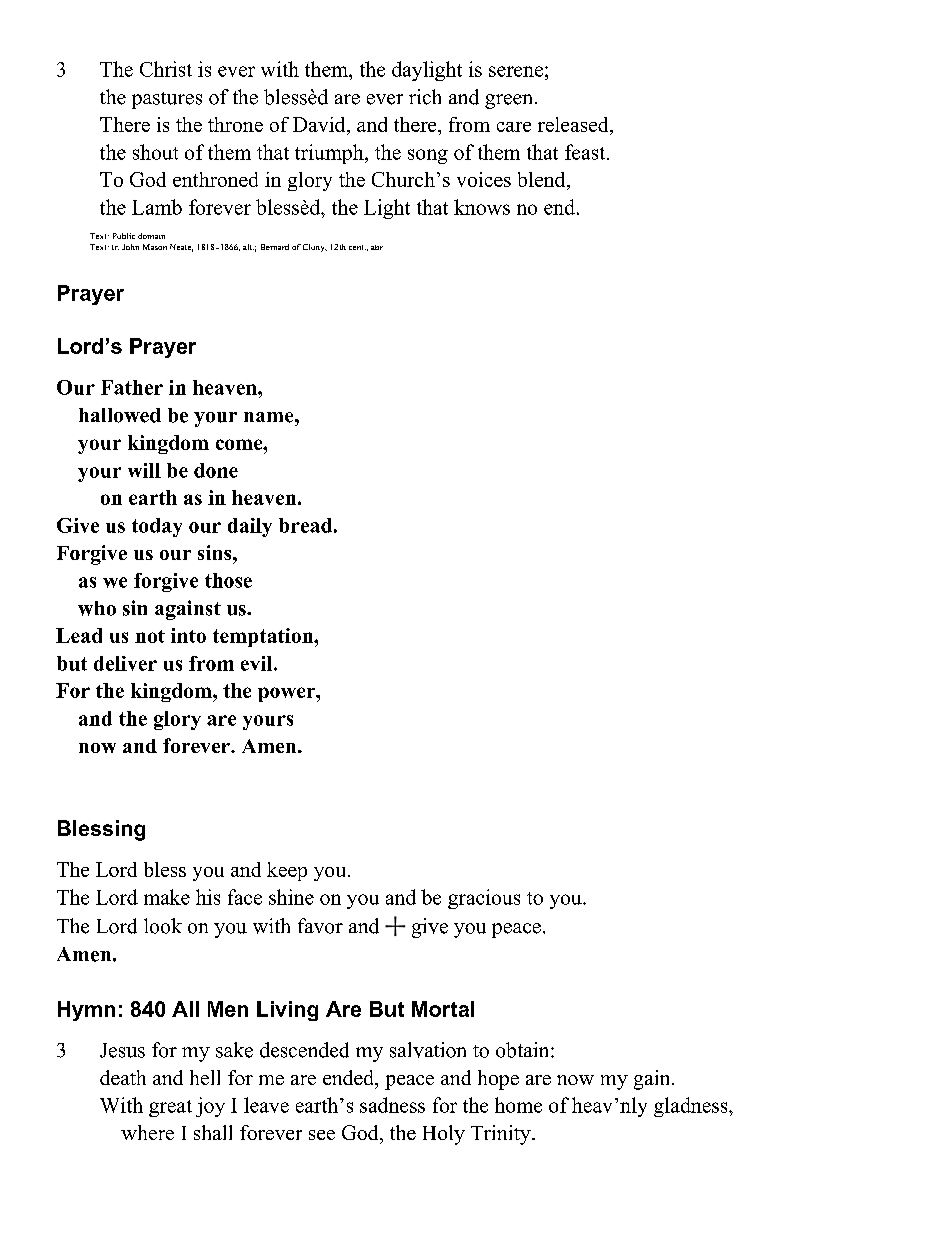 This document has height=1233, width=952. Describe the element at coordinates (425, 97) in the document. I see `rich` at that location.
